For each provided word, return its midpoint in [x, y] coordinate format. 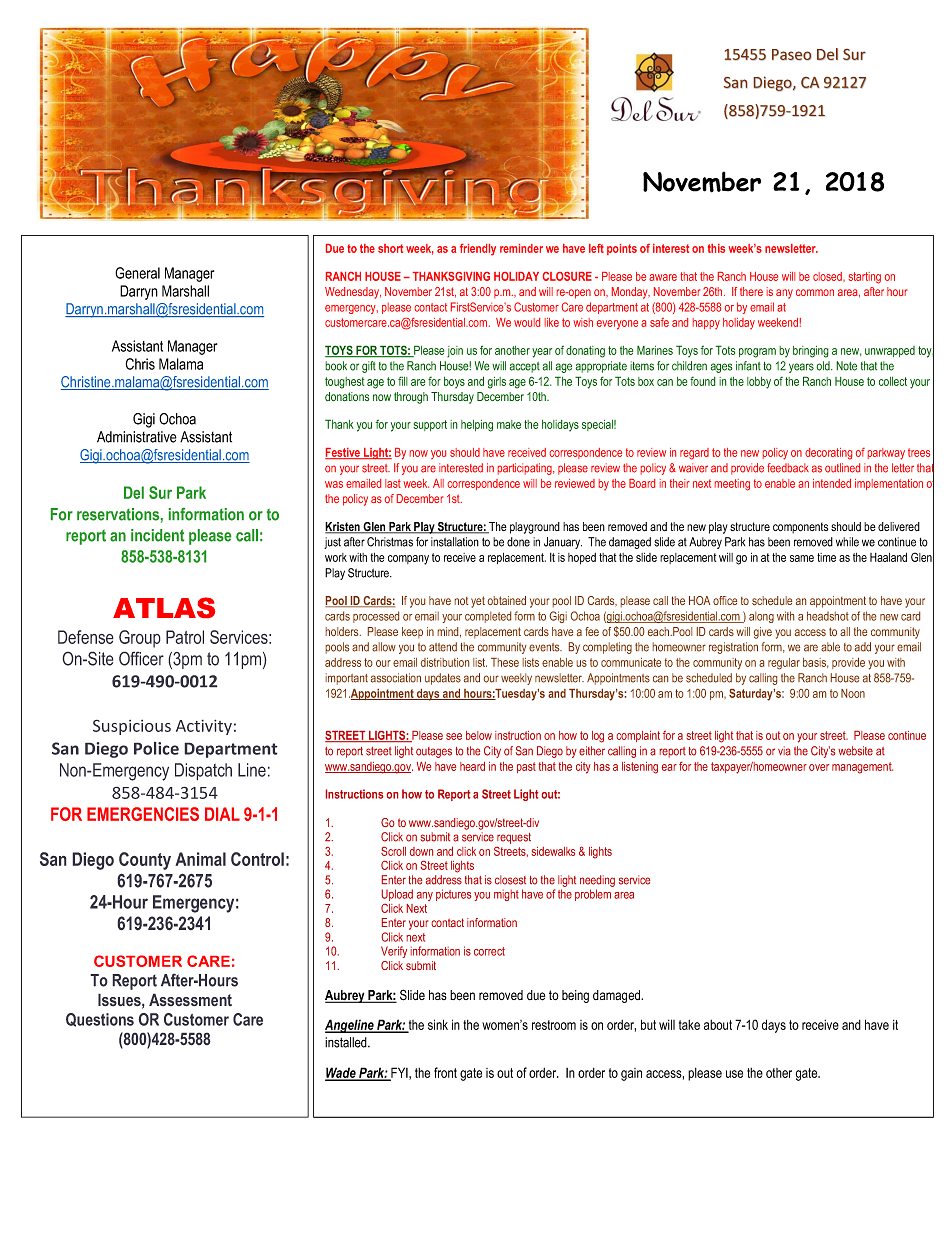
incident [157, 535]
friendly [478, 250]
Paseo [792, 55]
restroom [554, 1025]
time [826, 557]
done [518, 542]
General [137, 273]
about [718, 1025]
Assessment [190, 1000]
